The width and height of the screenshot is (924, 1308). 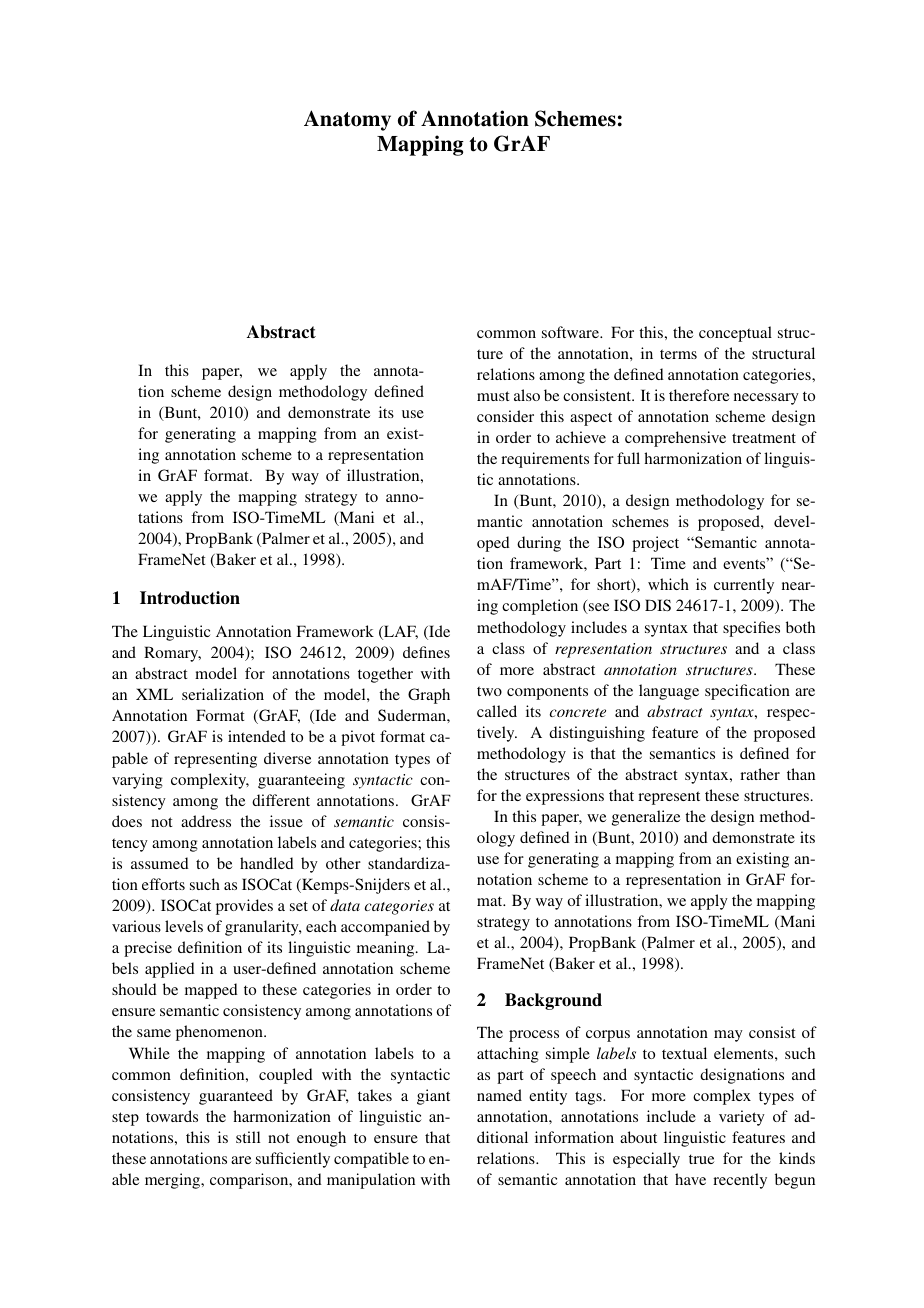 What do you see at coordinates (248, 1137) in the screenshot?
I see `still` at bounding box center [248, 1137].
